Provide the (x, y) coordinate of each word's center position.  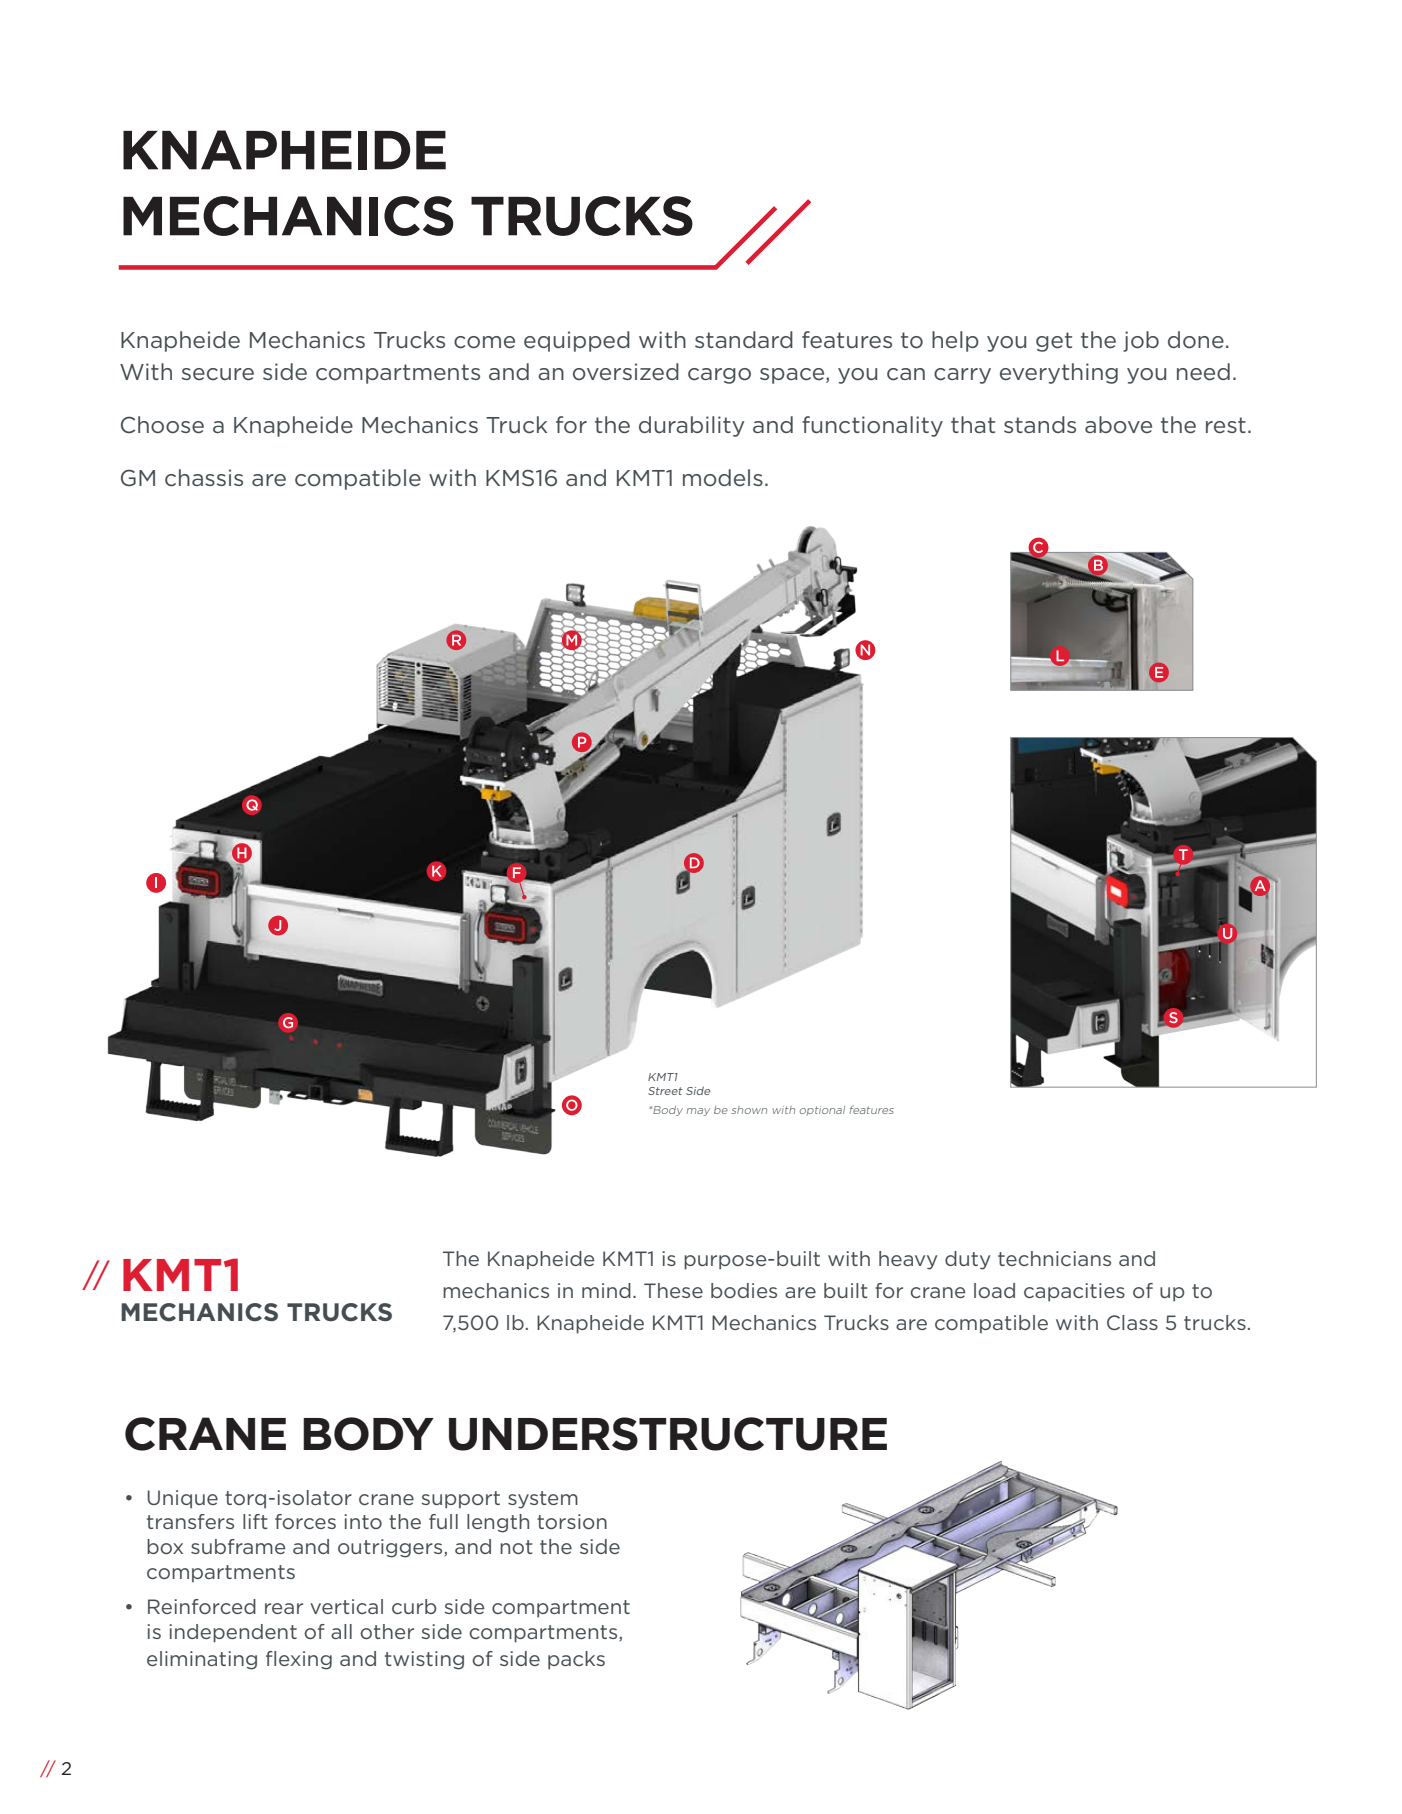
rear (284, 1608)
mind (606, 1290)
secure (218, 374)
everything (1059, 373)
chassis (204, 478)
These (673, 1290)
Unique (182, 1499)
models (723, 478)
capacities (1074, 1292)
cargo (719, 376)
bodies (744, 1290)
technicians (1054, 1258)
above (1118, 425)
